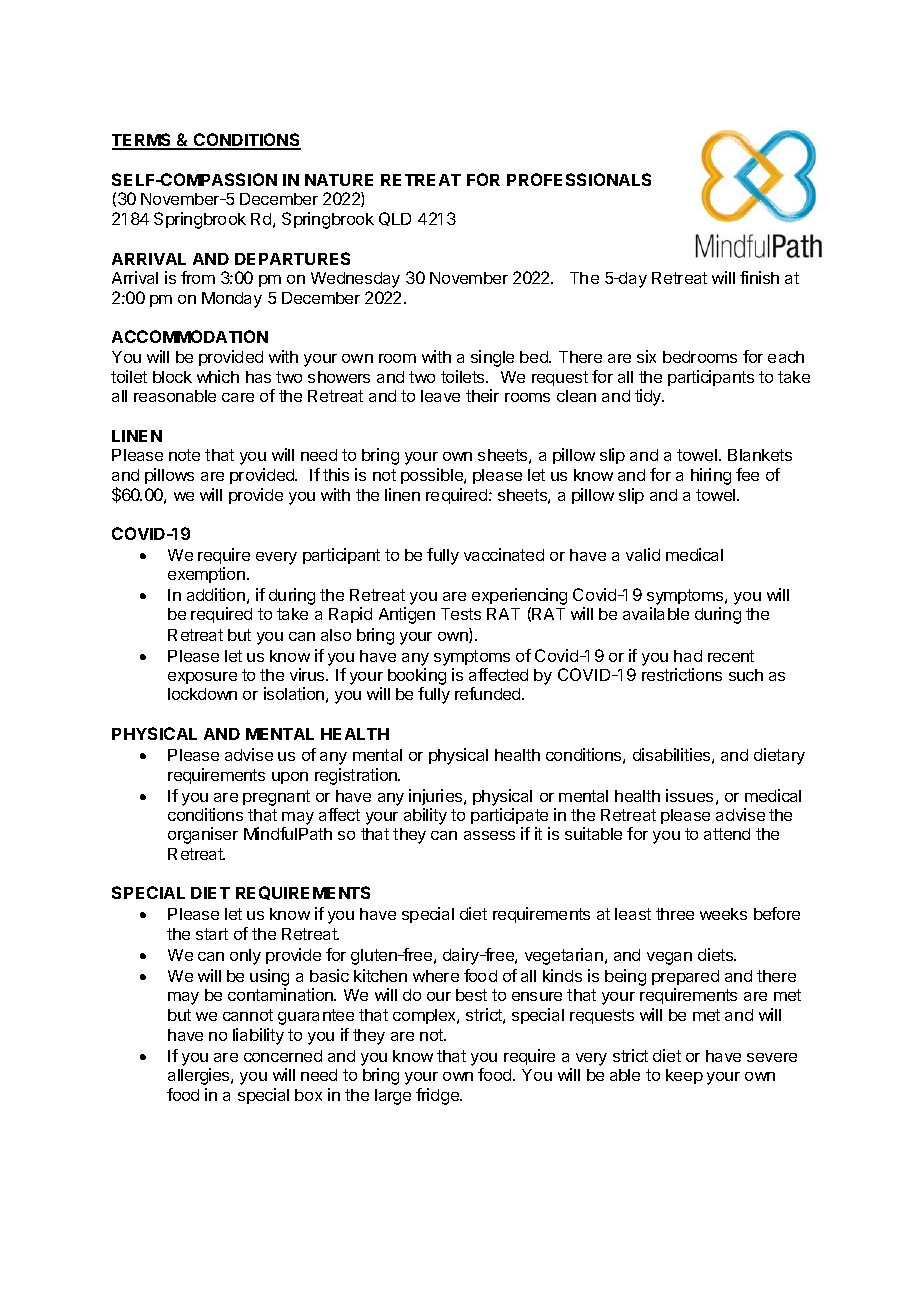  Describe the element at coordinates (579, 179) in the screenshot. I see `PROFESSIONALS` at that location.
